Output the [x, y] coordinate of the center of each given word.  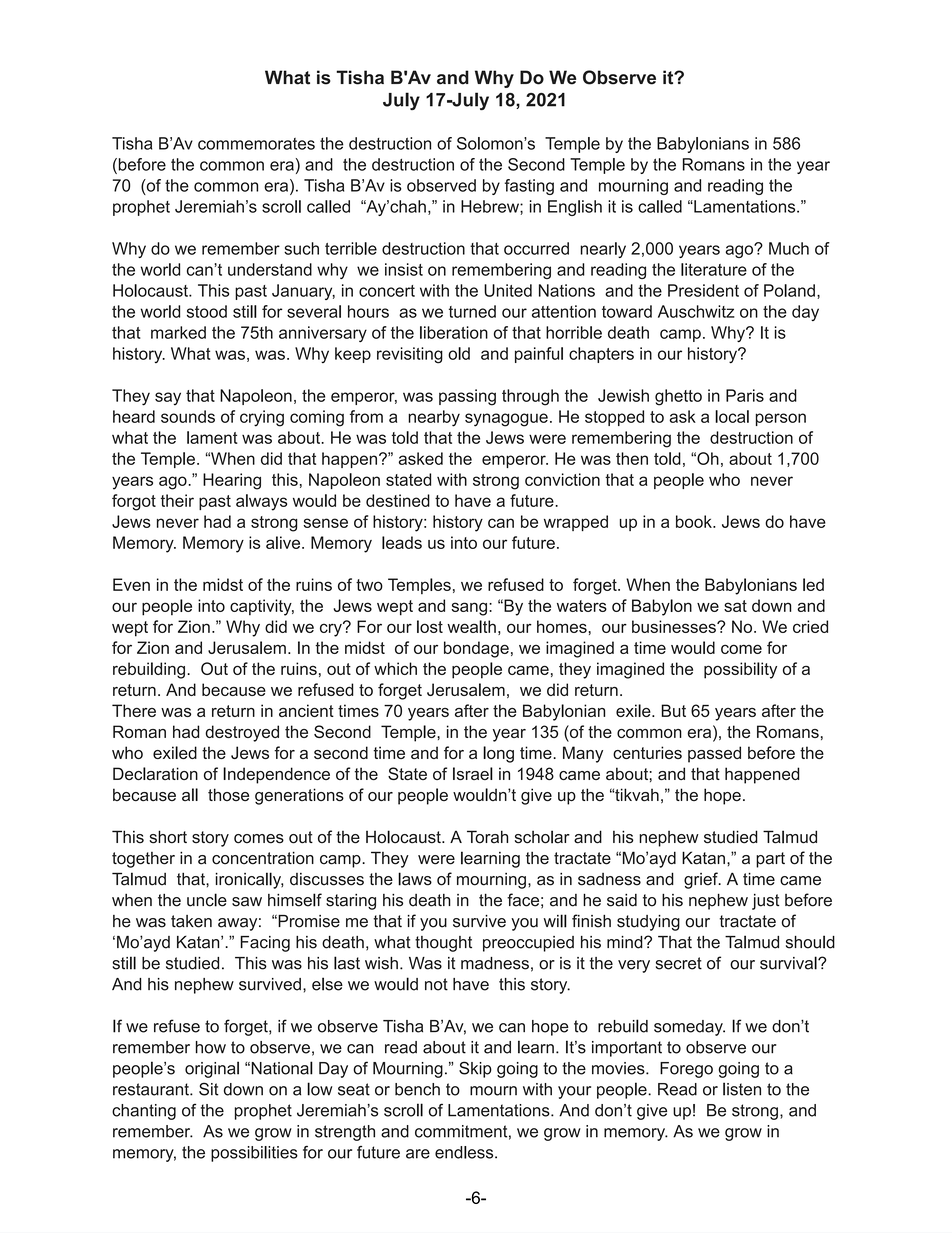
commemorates [256, 144]
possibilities [254, 1154]
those [228, 794]
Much [789, 248]
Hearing [232, 481]
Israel [473, 773]
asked [421, 458]
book [695, 521]
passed [714, 754]
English [575, 208]
